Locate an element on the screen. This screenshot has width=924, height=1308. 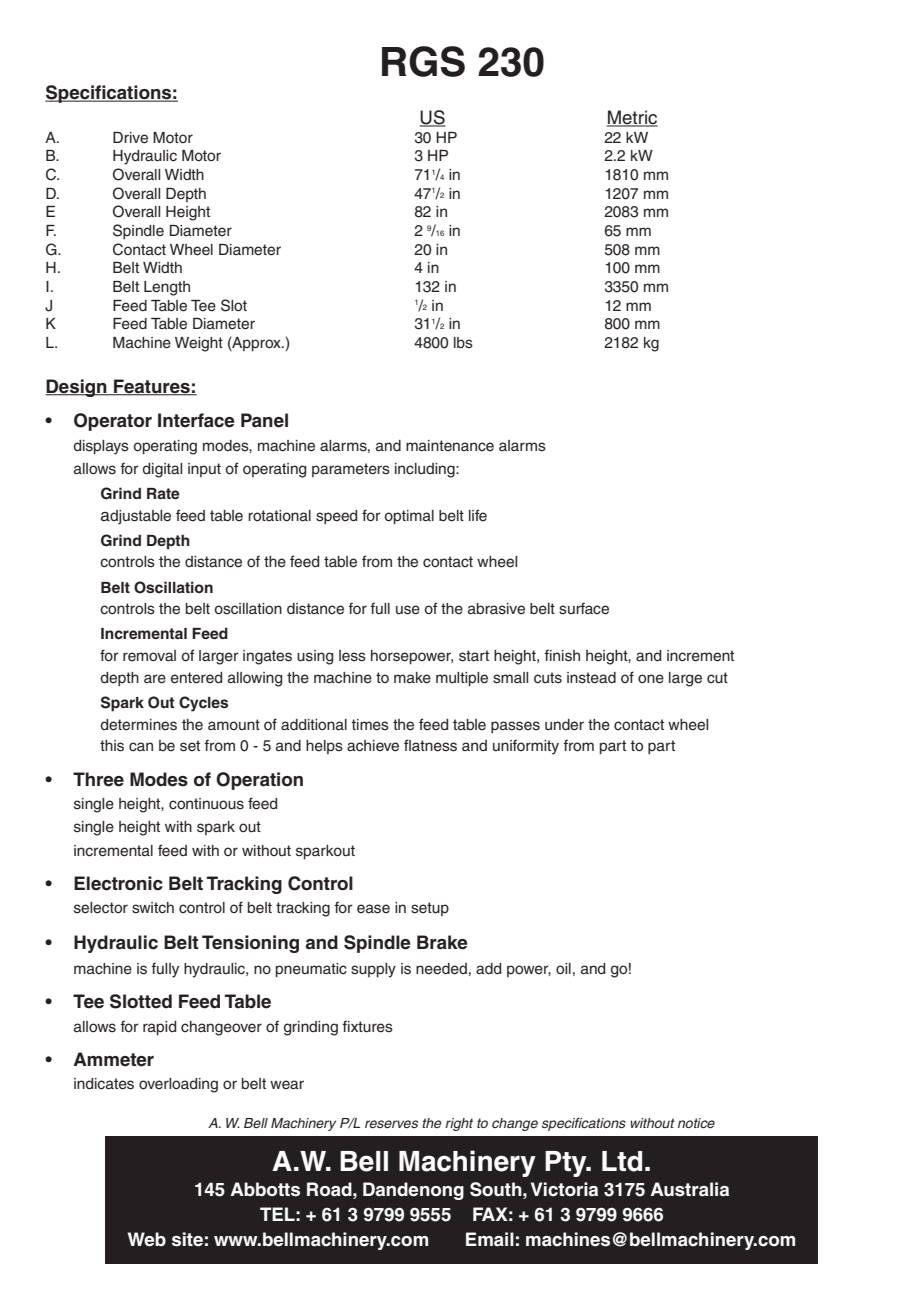
Email is located at coordinates (490, 1239).
